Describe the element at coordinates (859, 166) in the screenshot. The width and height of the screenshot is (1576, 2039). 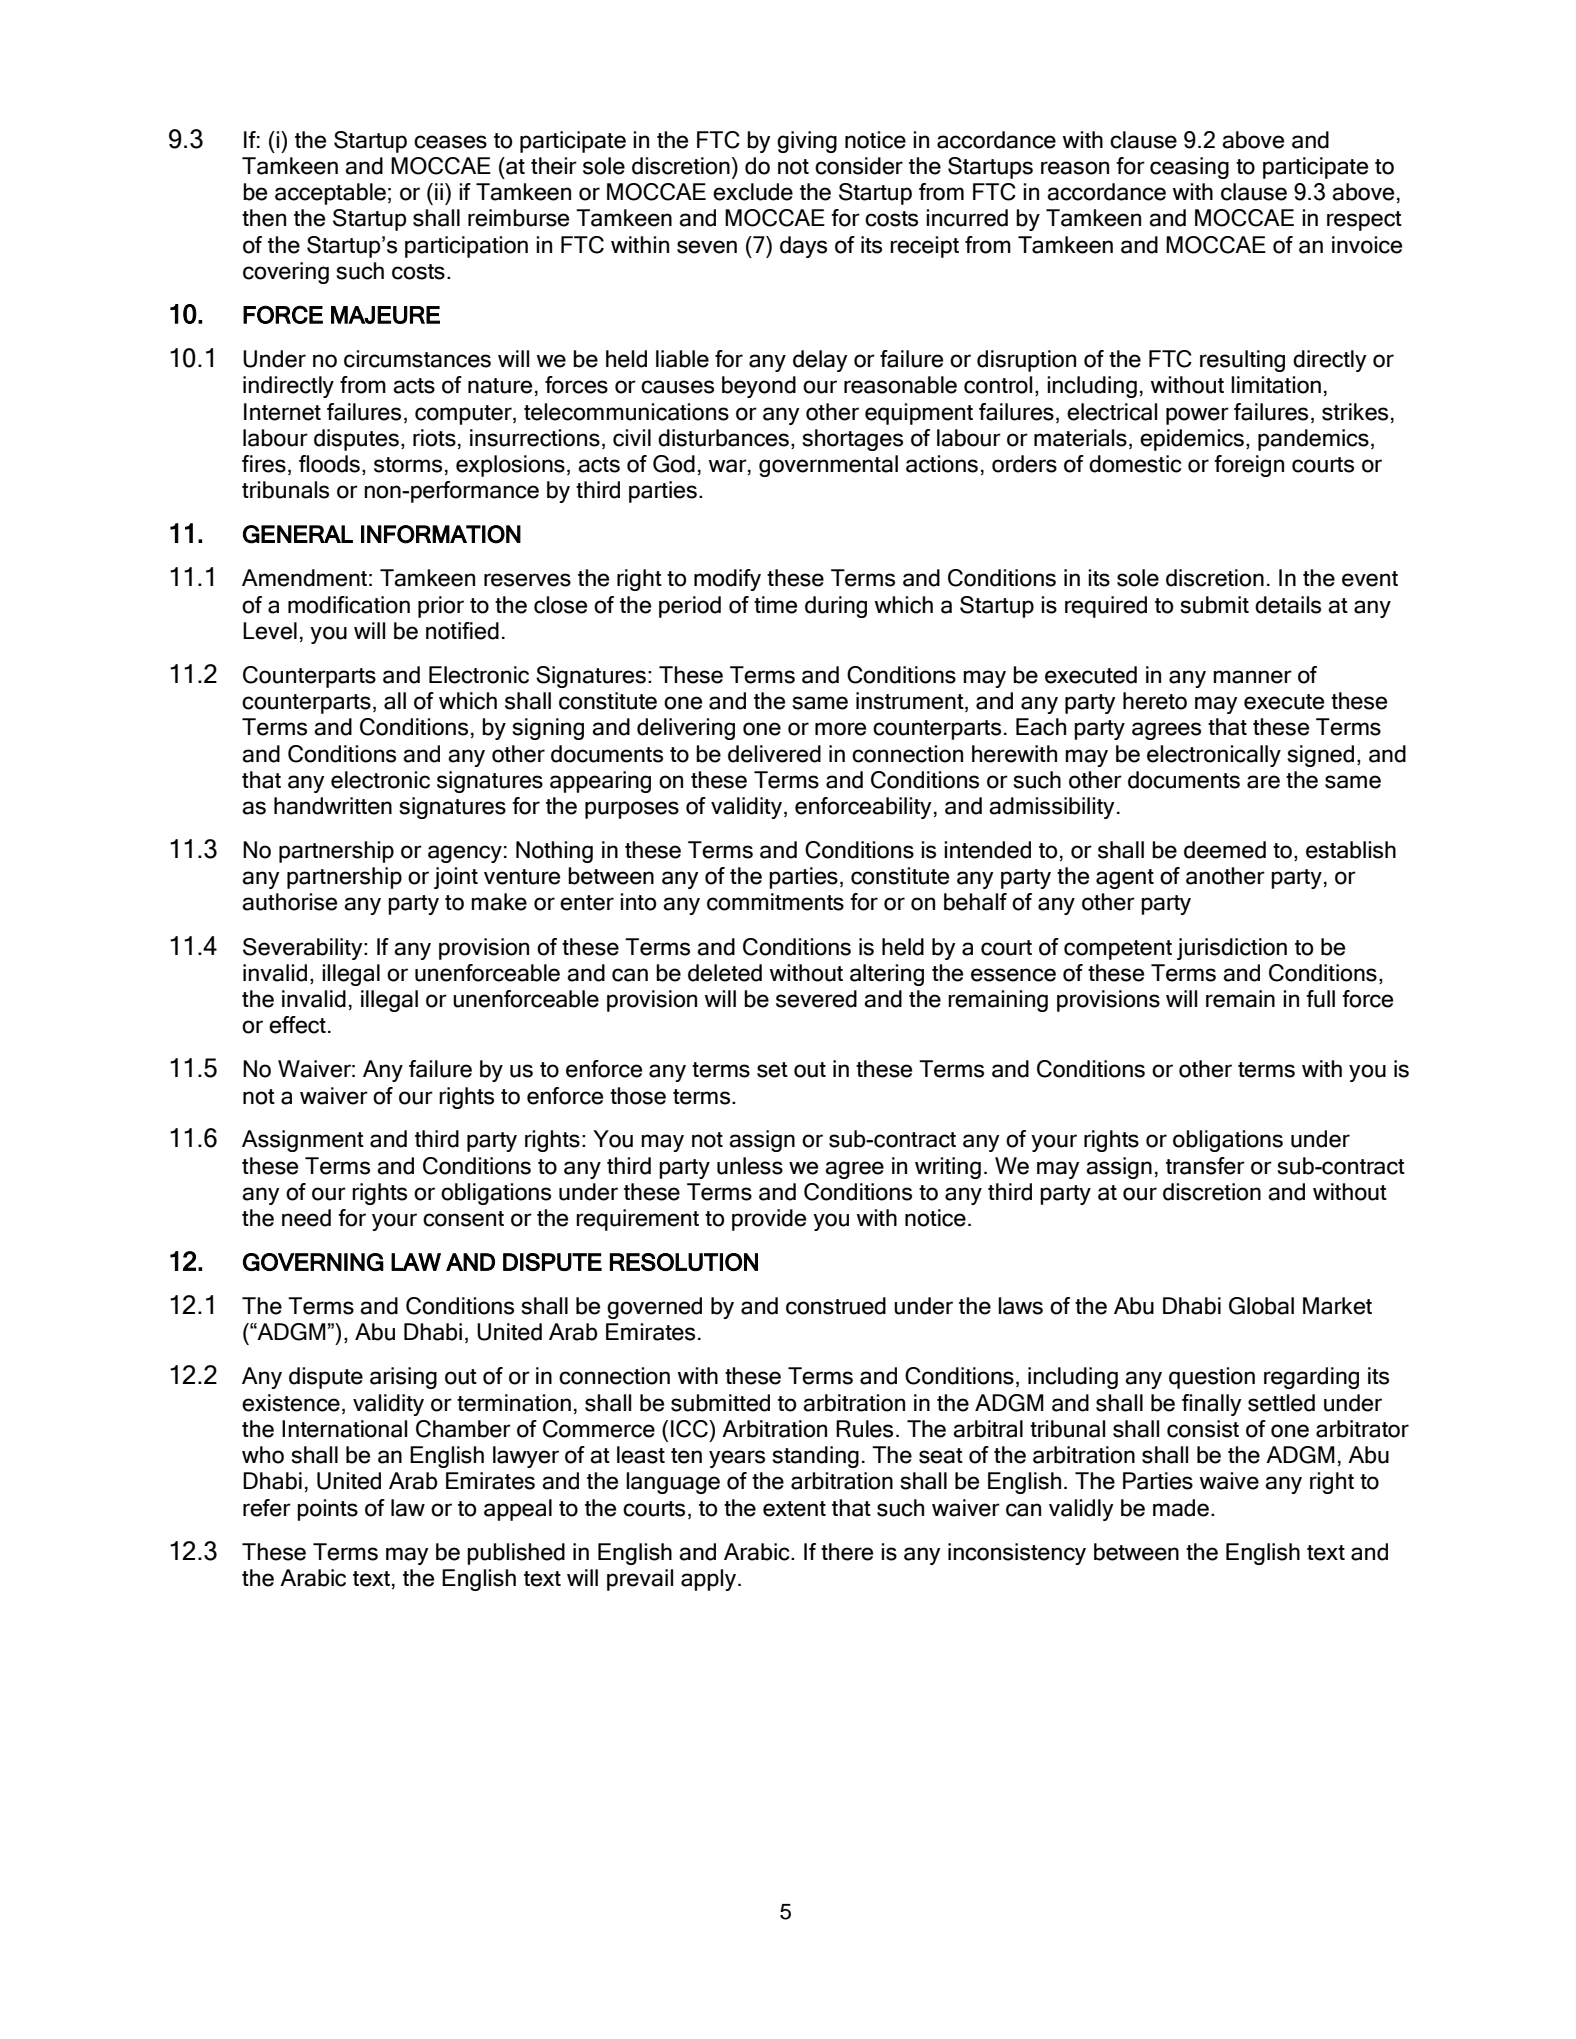
I see `consider` at that location.
